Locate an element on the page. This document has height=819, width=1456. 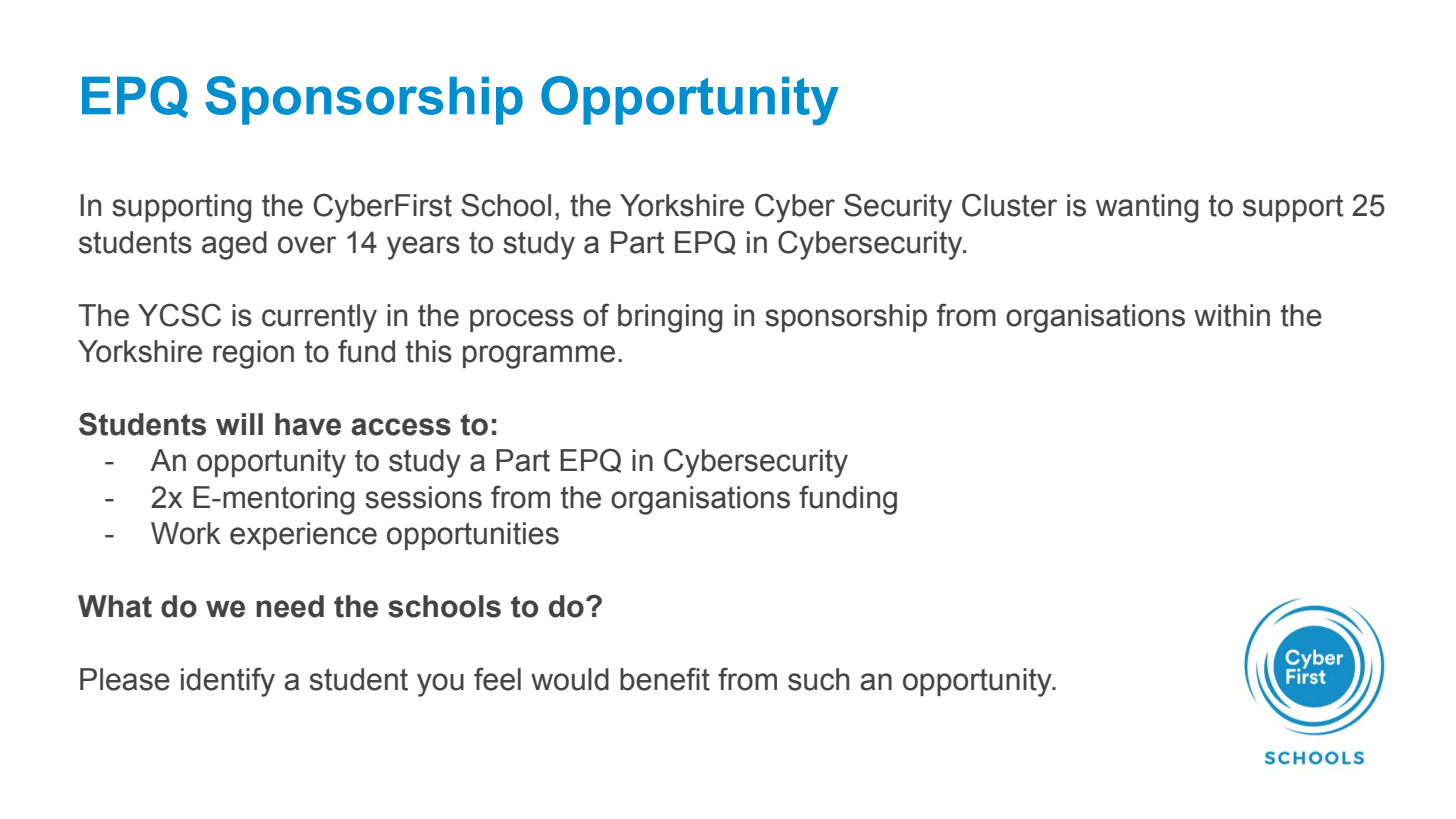
wanting is located at coordinates (1147, 208).
